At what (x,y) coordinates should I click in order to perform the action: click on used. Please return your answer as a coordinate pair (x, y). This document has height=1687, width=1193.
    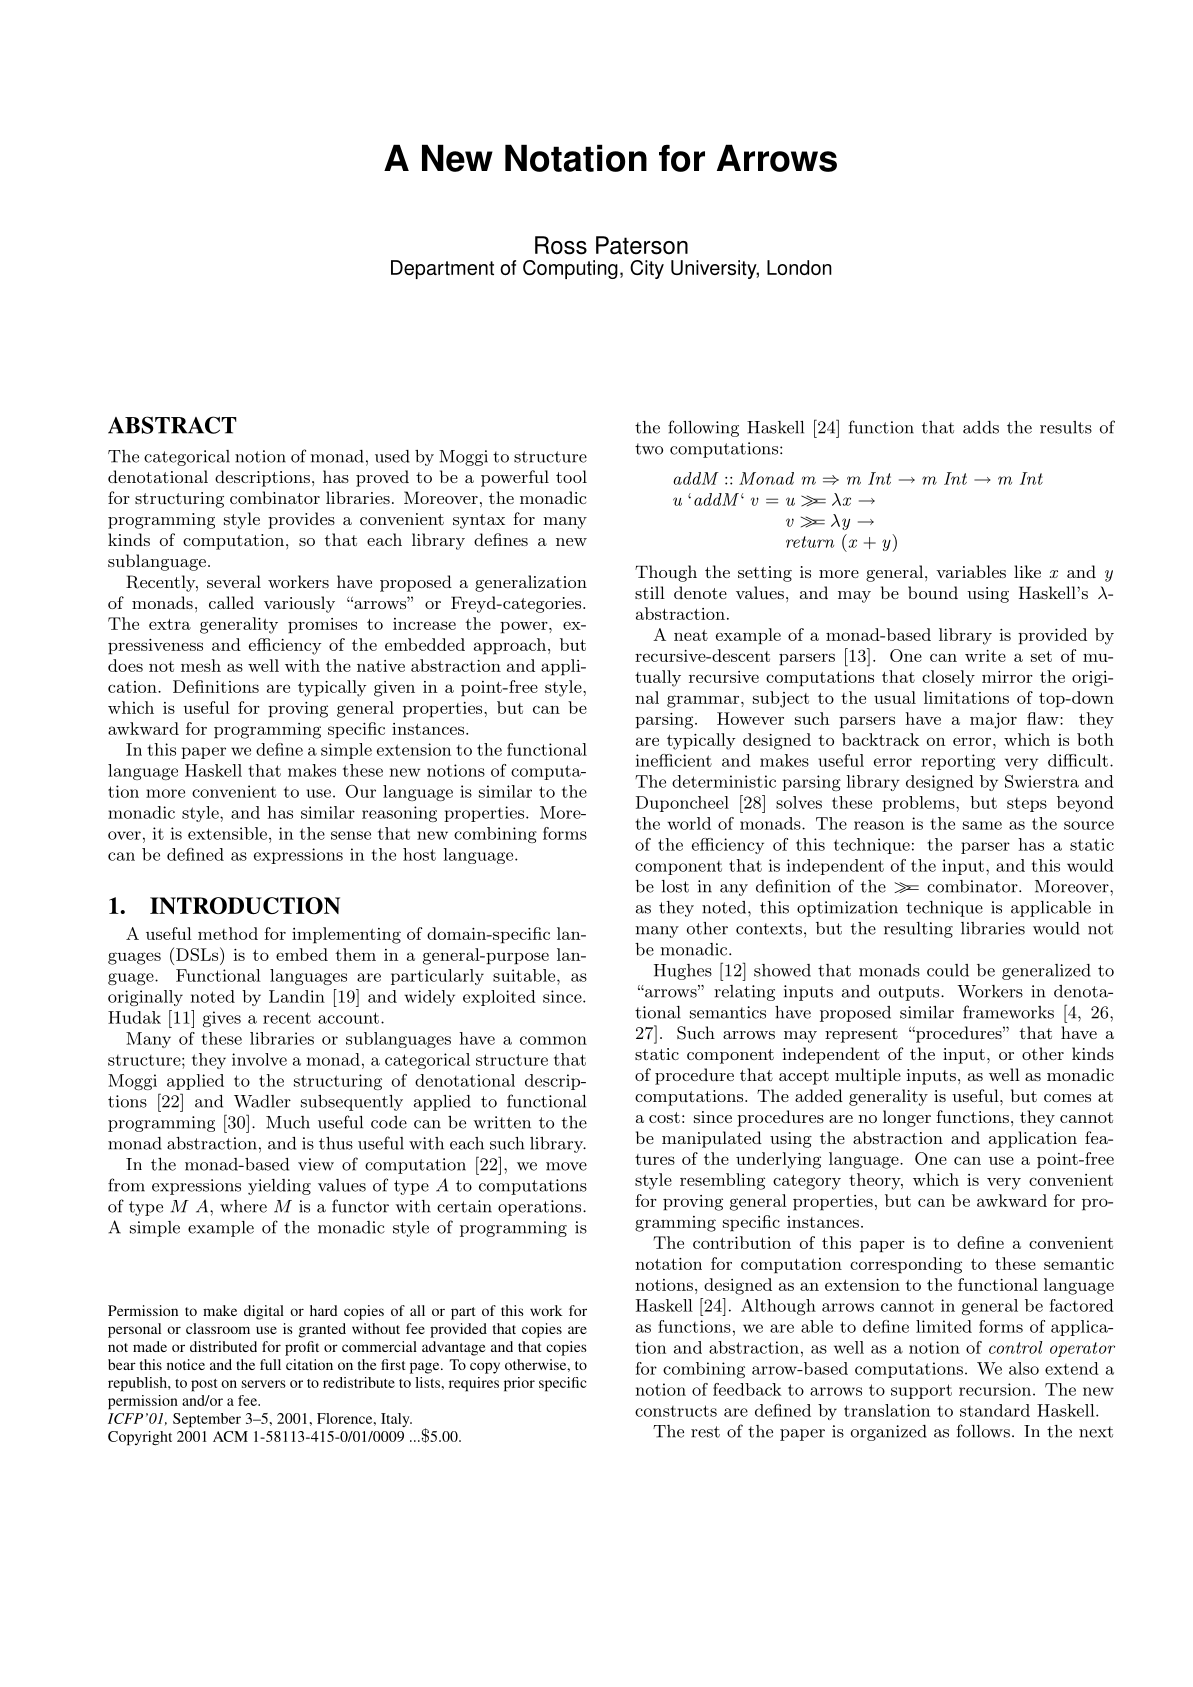
    Looking at the image, I should click on (392, 456).
